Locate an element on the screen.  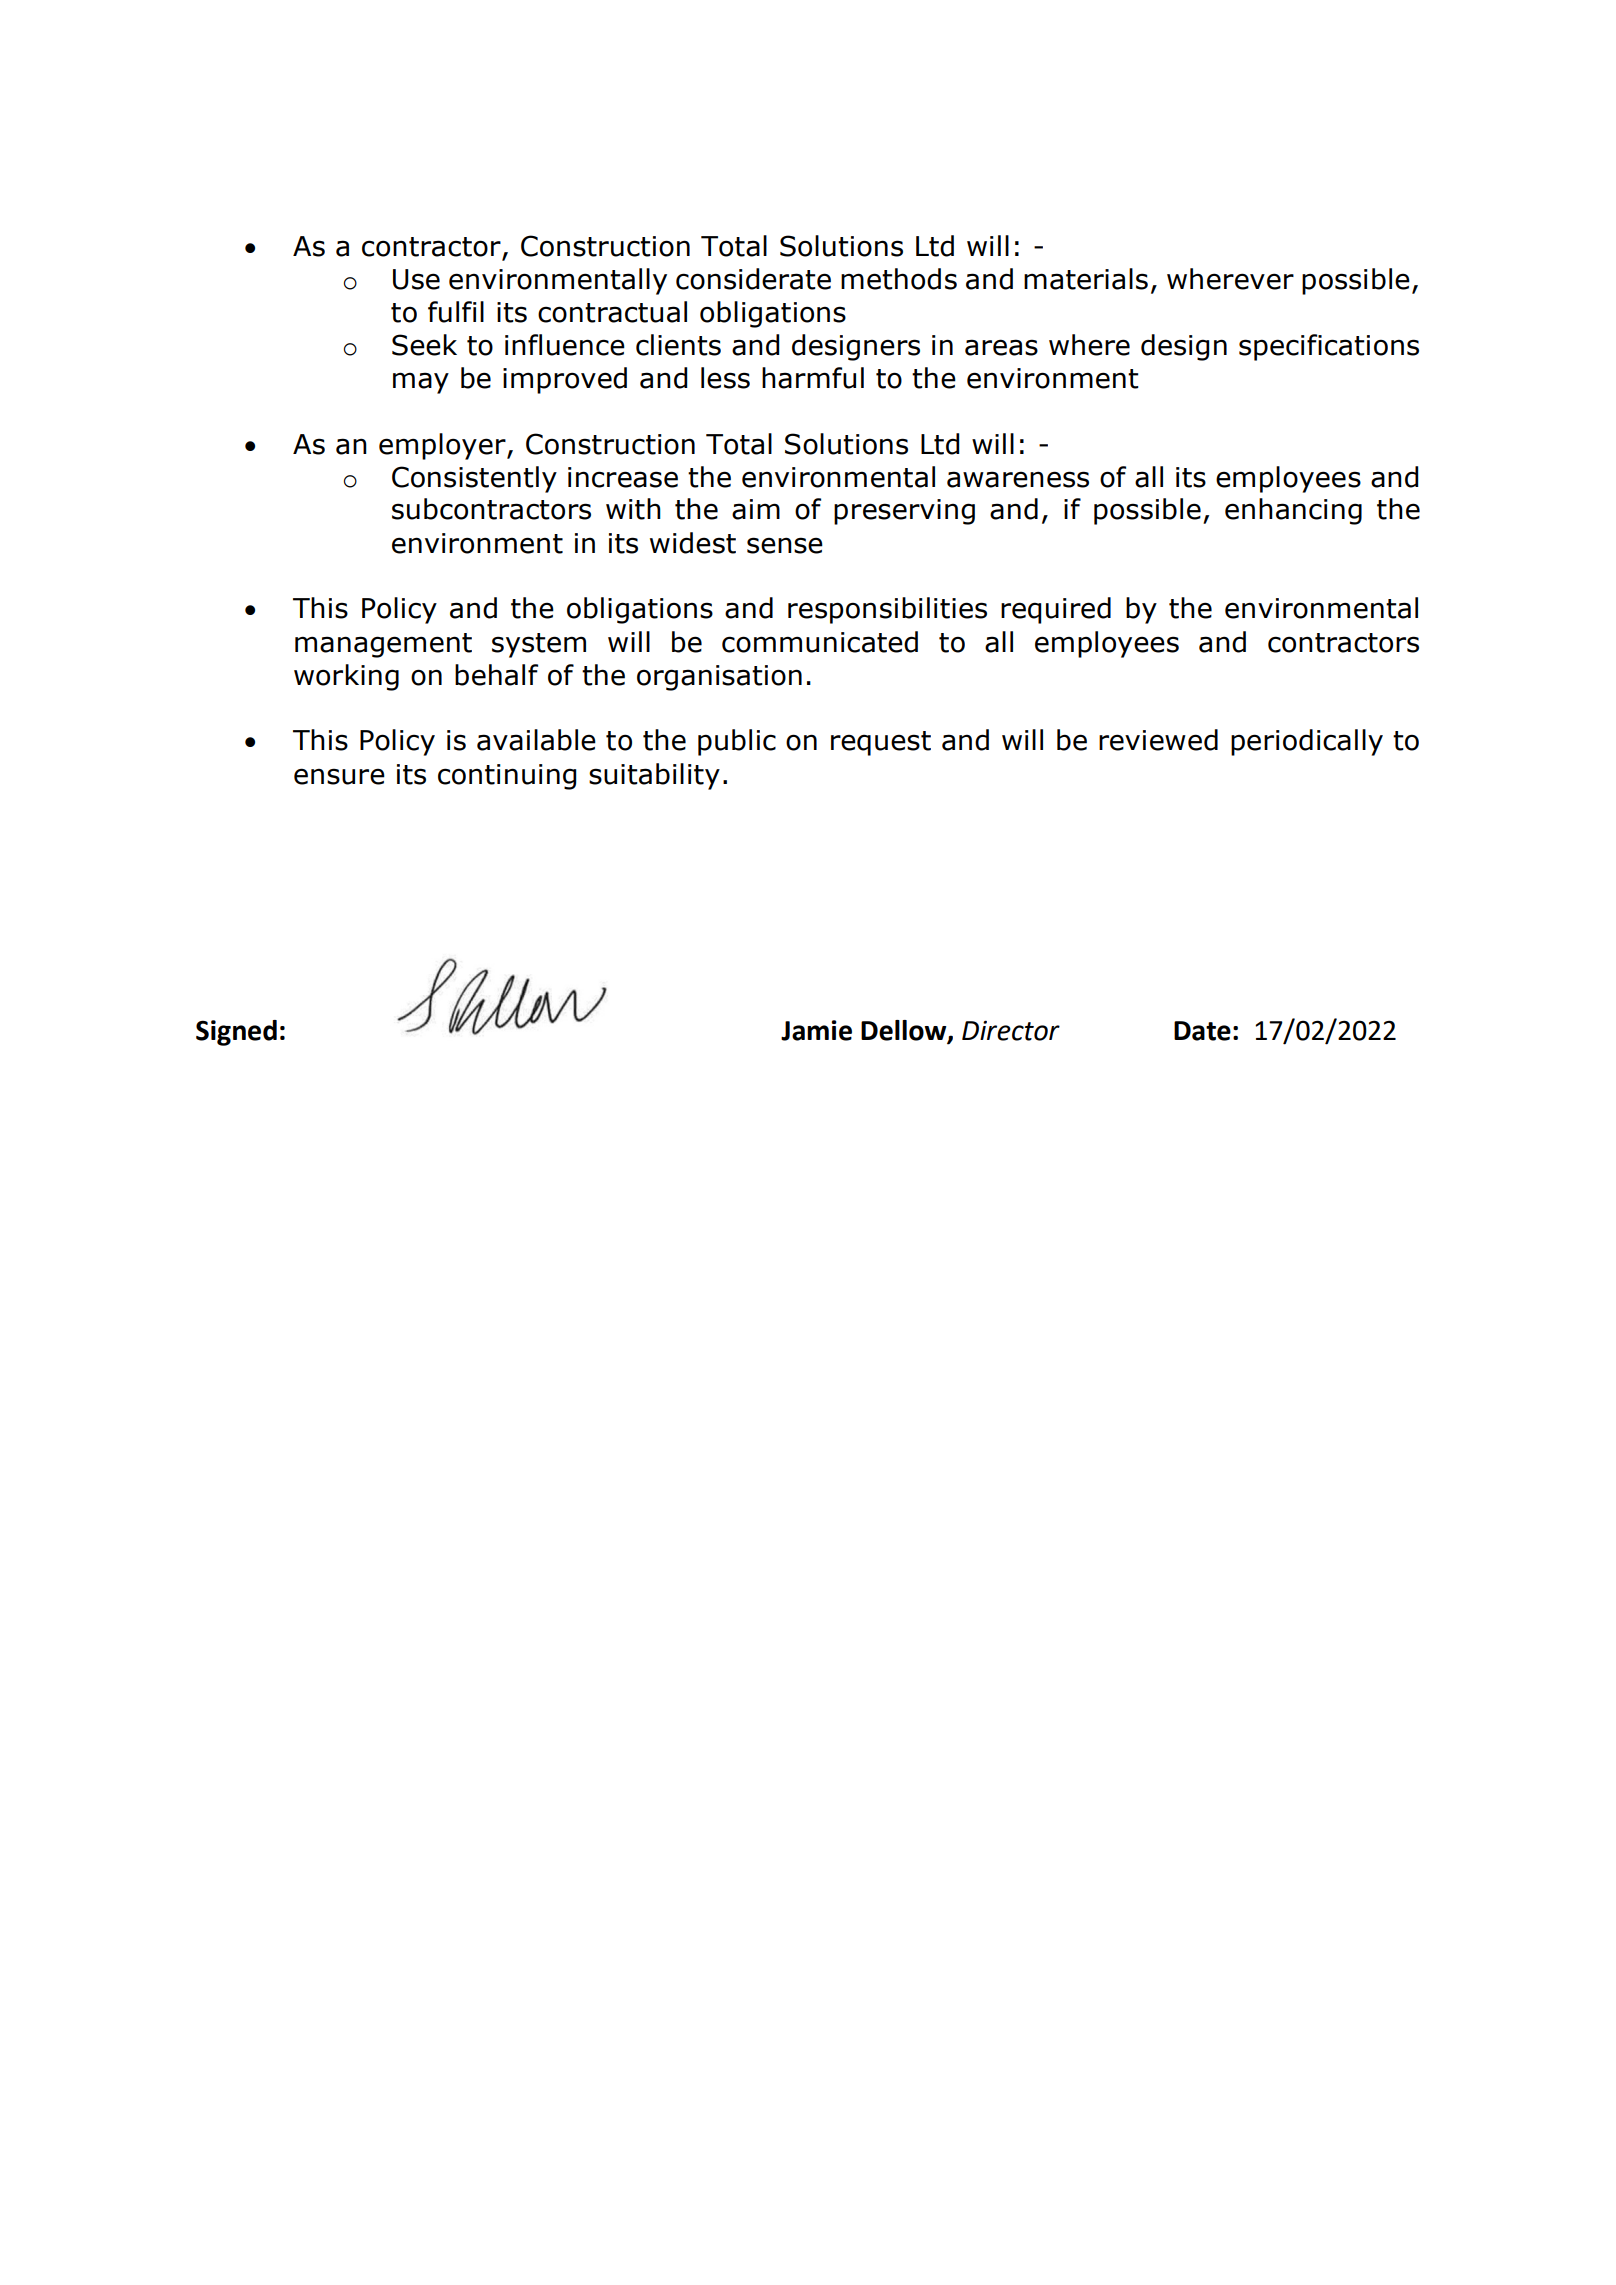
Use is located at coordinates (416, 279).
